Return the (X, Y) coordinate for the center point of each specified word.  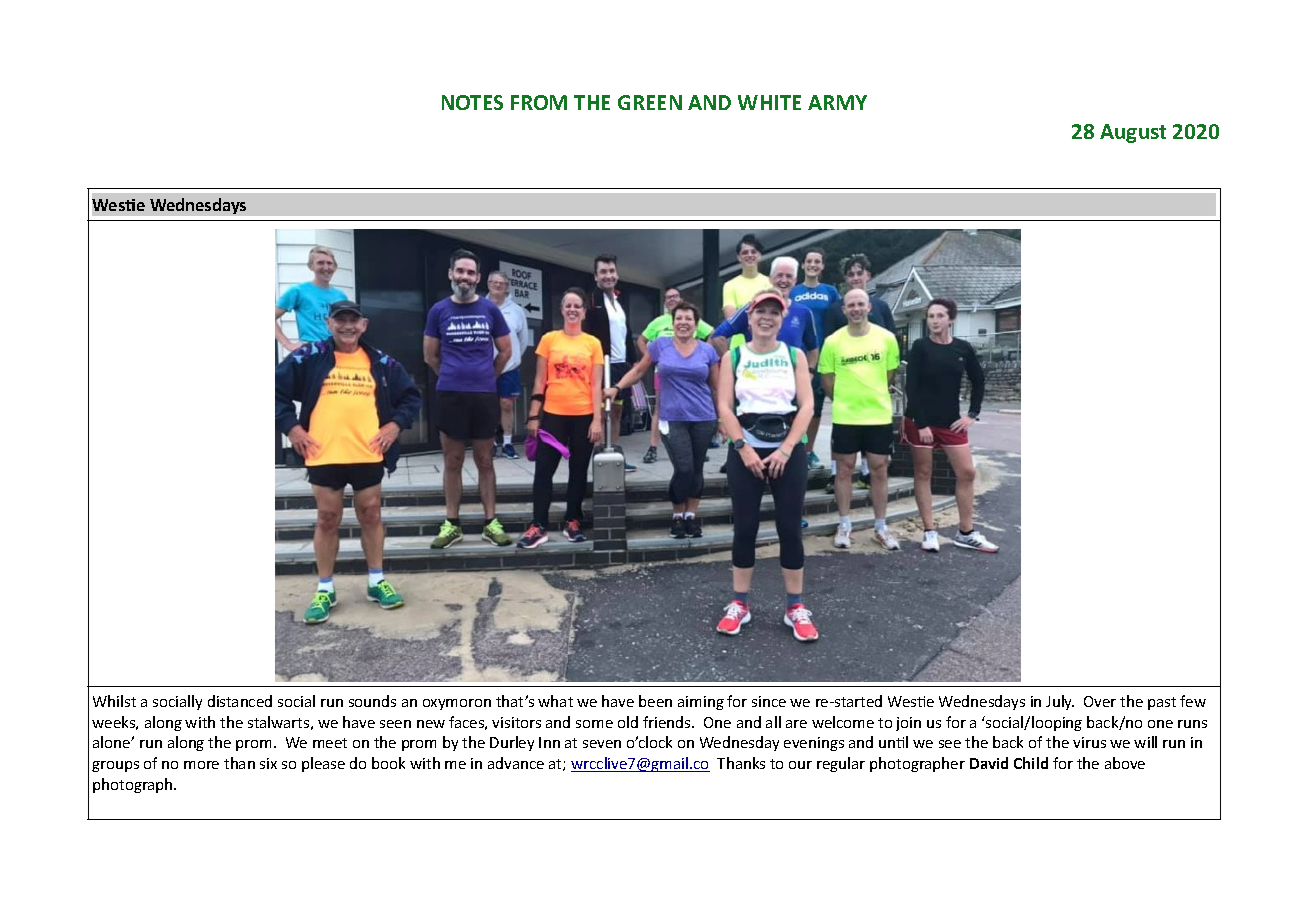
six (268, 763)
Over (1100, 701)
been (655, 701)
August (1133, 133)
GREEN (650, 102)
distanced (240, 701)
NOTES (472, 102)
